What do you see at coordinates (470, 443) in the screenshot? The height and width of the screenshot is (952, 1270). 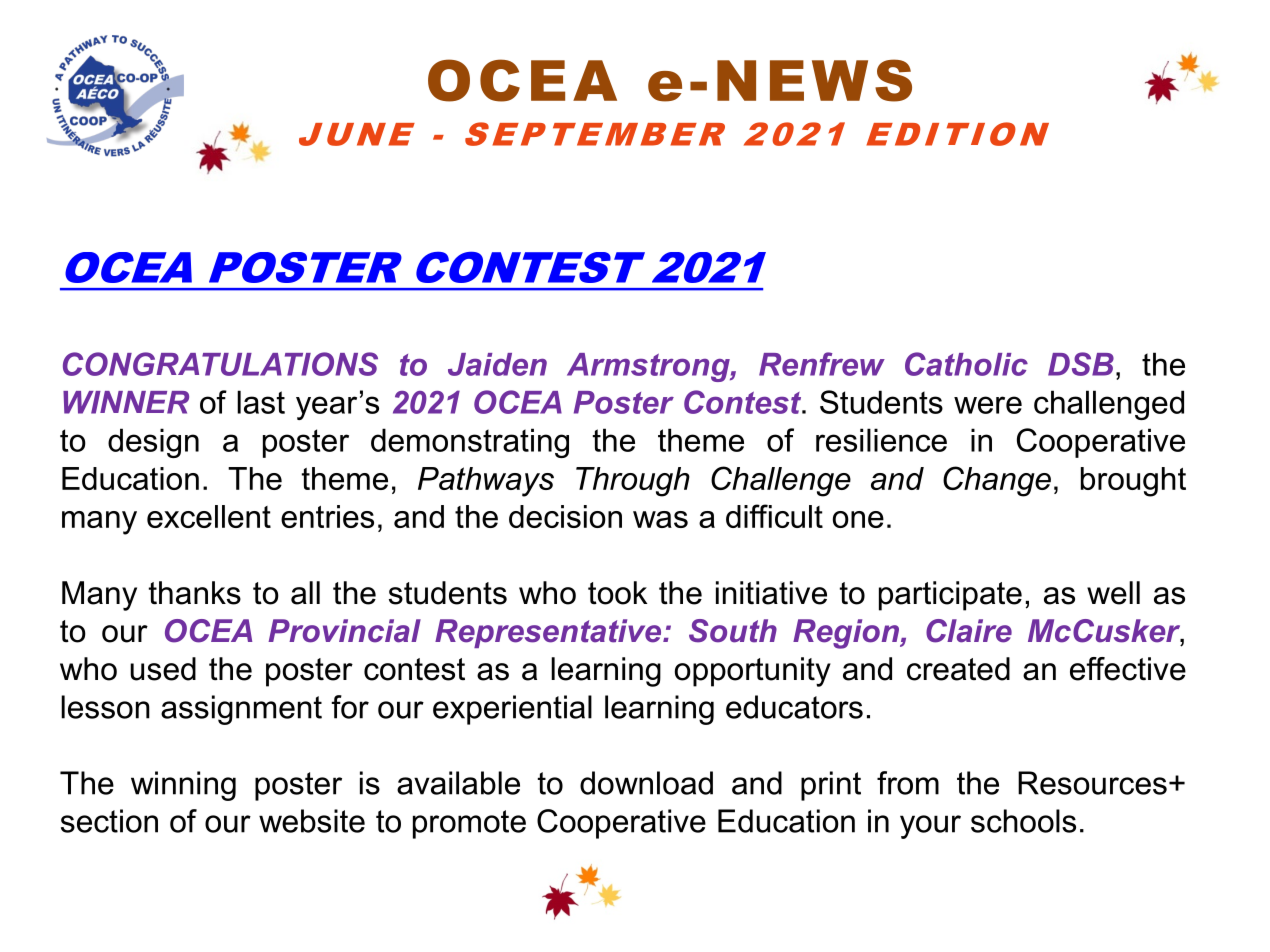 I see `demonstrating` at bounding box center [470, 443].
